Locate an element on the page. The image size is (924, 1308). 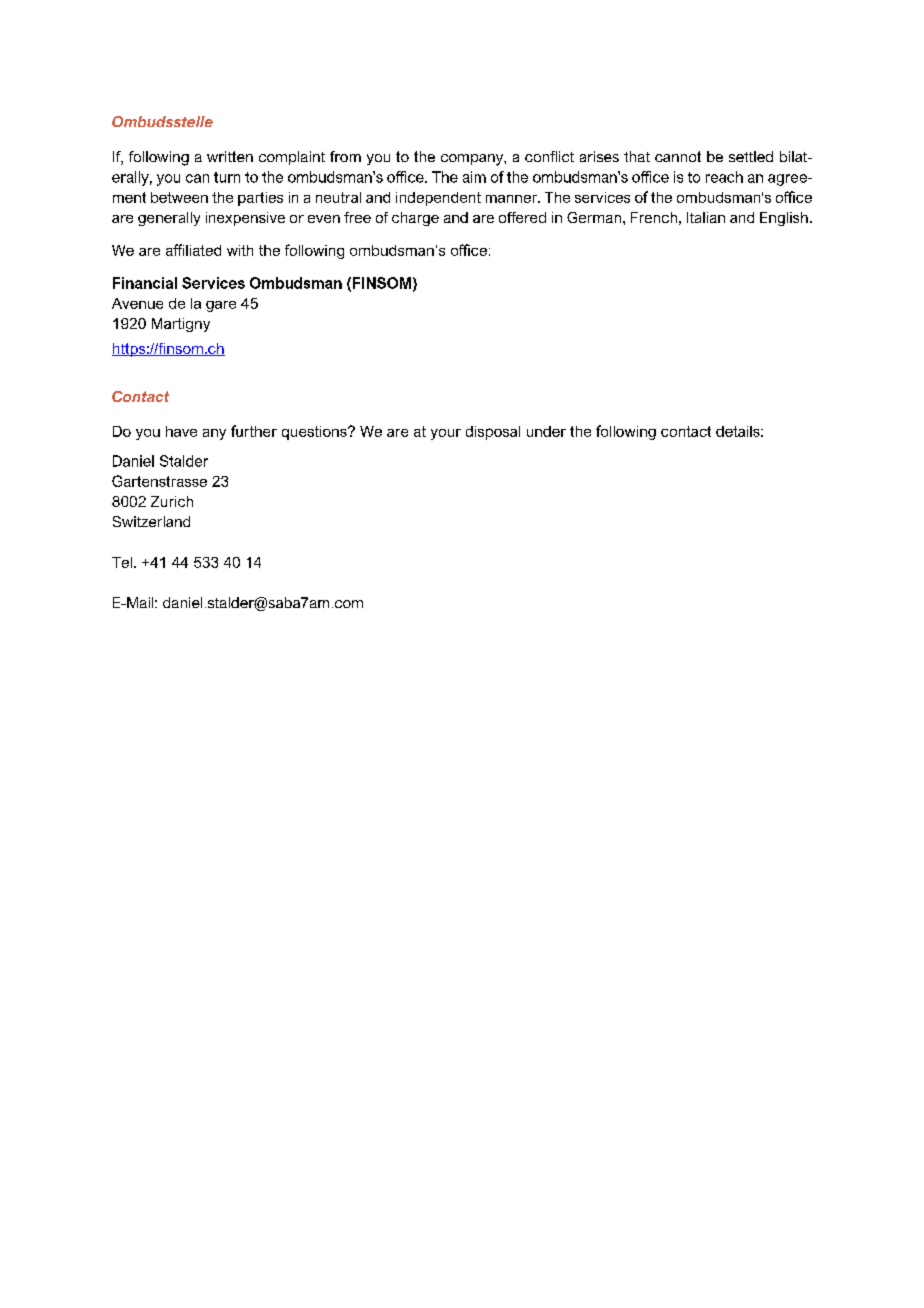
aim is located at coordinates (474, 177).
